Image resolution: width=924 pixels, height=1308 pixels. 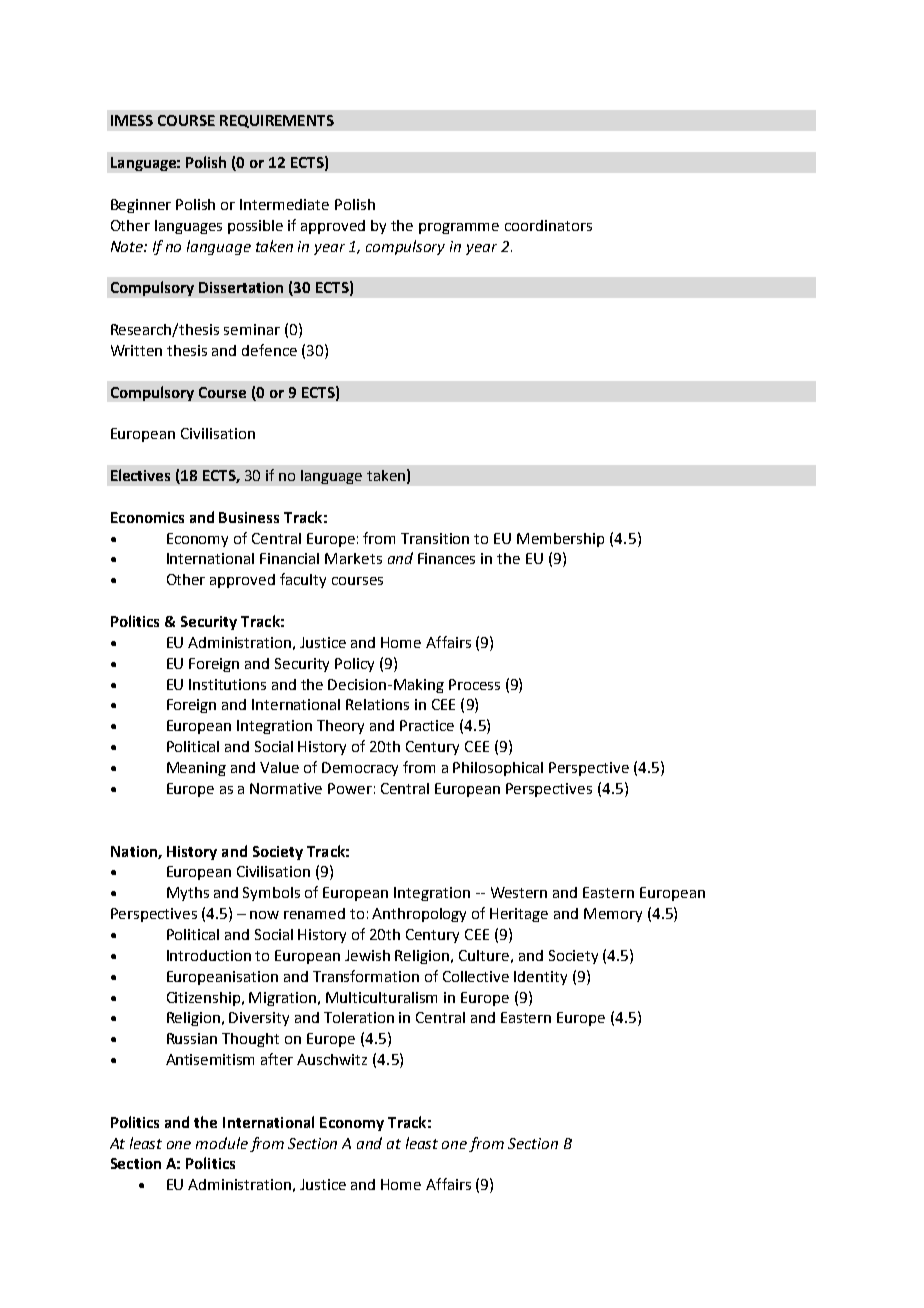 What do you see at coordinates (147, 517) in the screenshot?
I see `Economics` at bounding box center [147, 517].
